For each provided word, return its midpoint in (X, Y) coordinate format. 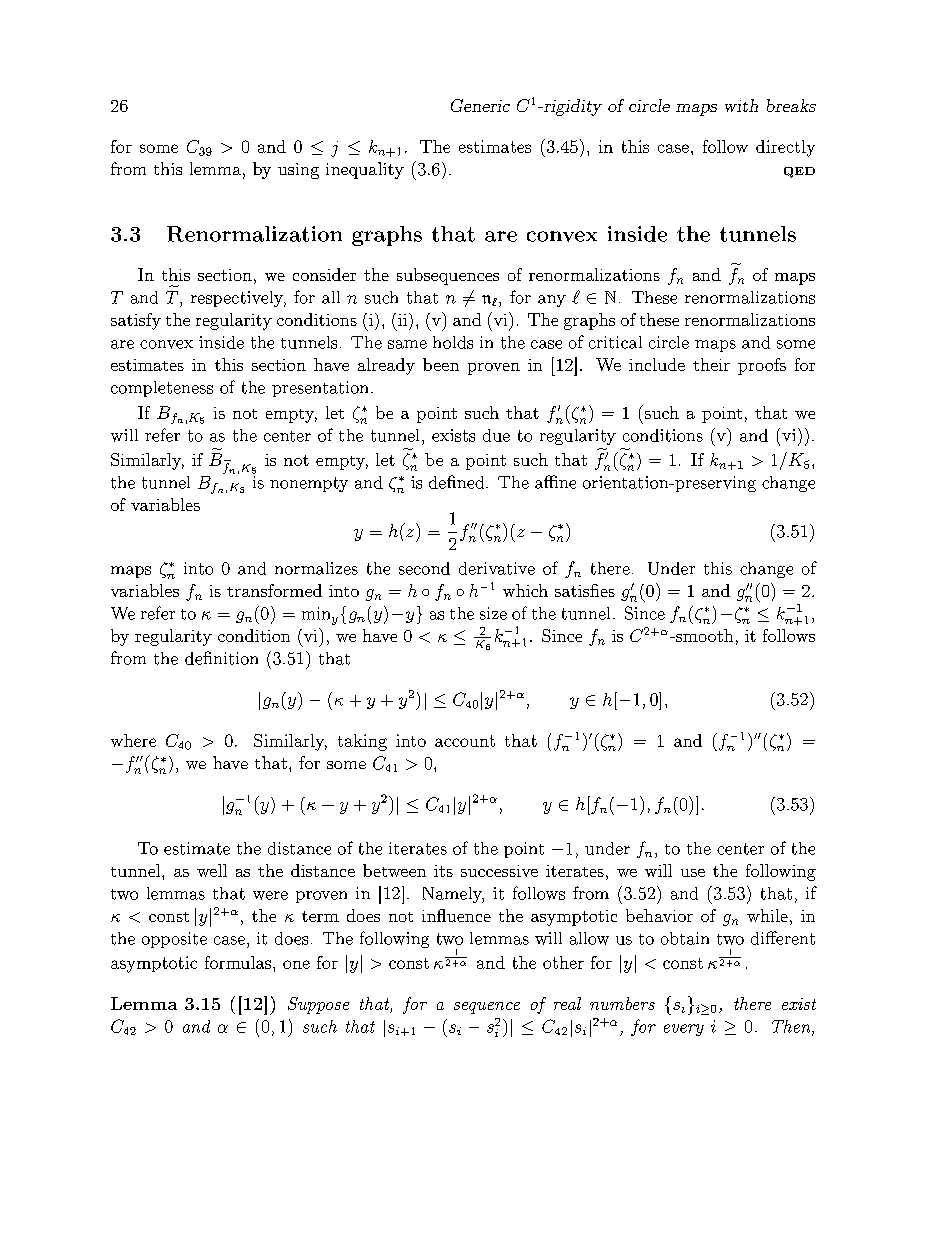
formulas (238, 962)
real (567, 1003)
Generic (480, 105)
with (741, 105)
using (298, 171)
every (684, 1030)
